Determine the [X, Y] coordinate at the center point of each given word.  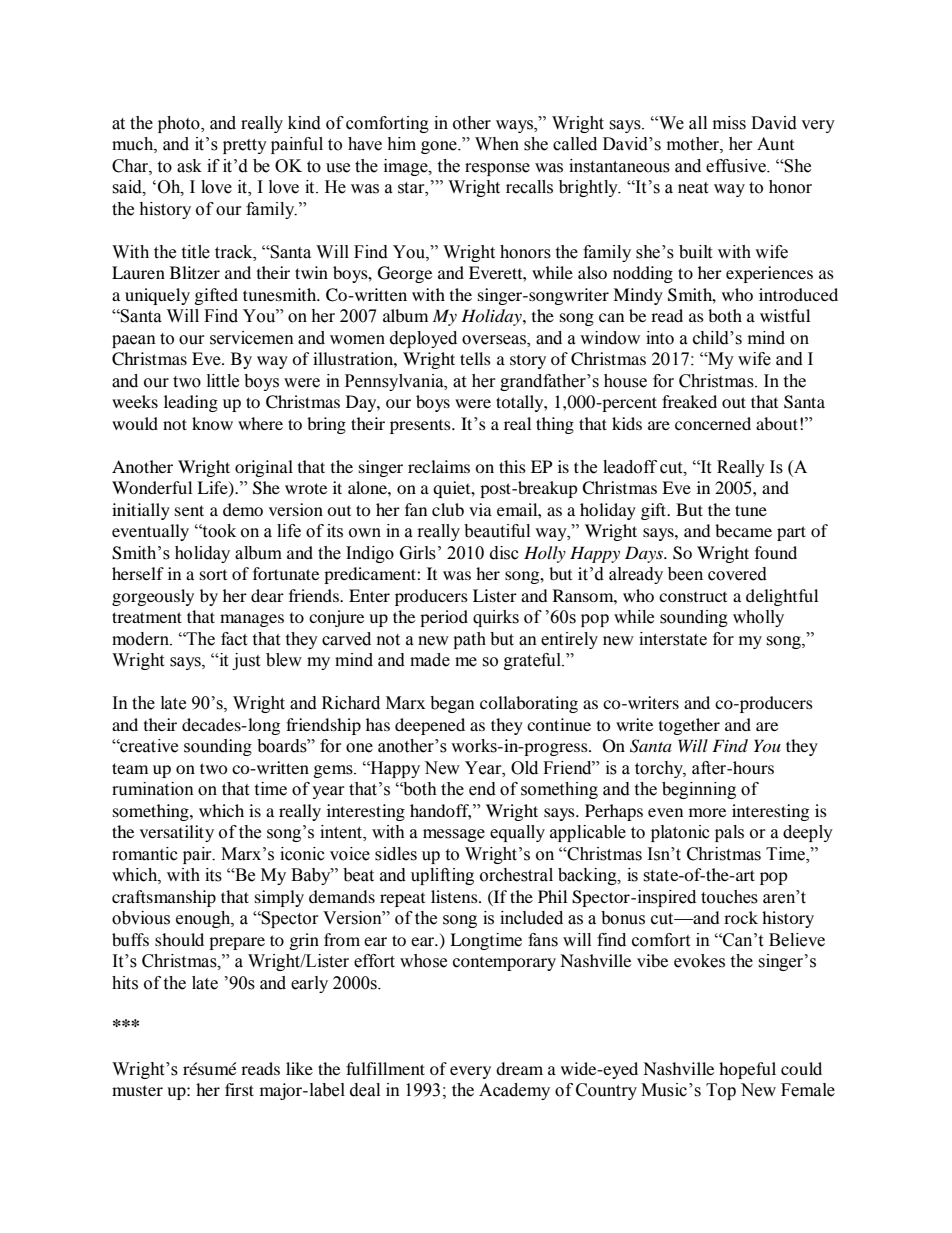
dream [519, 1068]
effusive [737, 166]
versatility [177, 833]
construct [693, 597]
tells [475, 358]
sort [213, 575]
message [454, 835]
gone [440, 147]
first [239, 1089]
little [223, 381]
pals [729, 833]
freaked [689, 401]
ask [189, 166]
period [444, 618]
